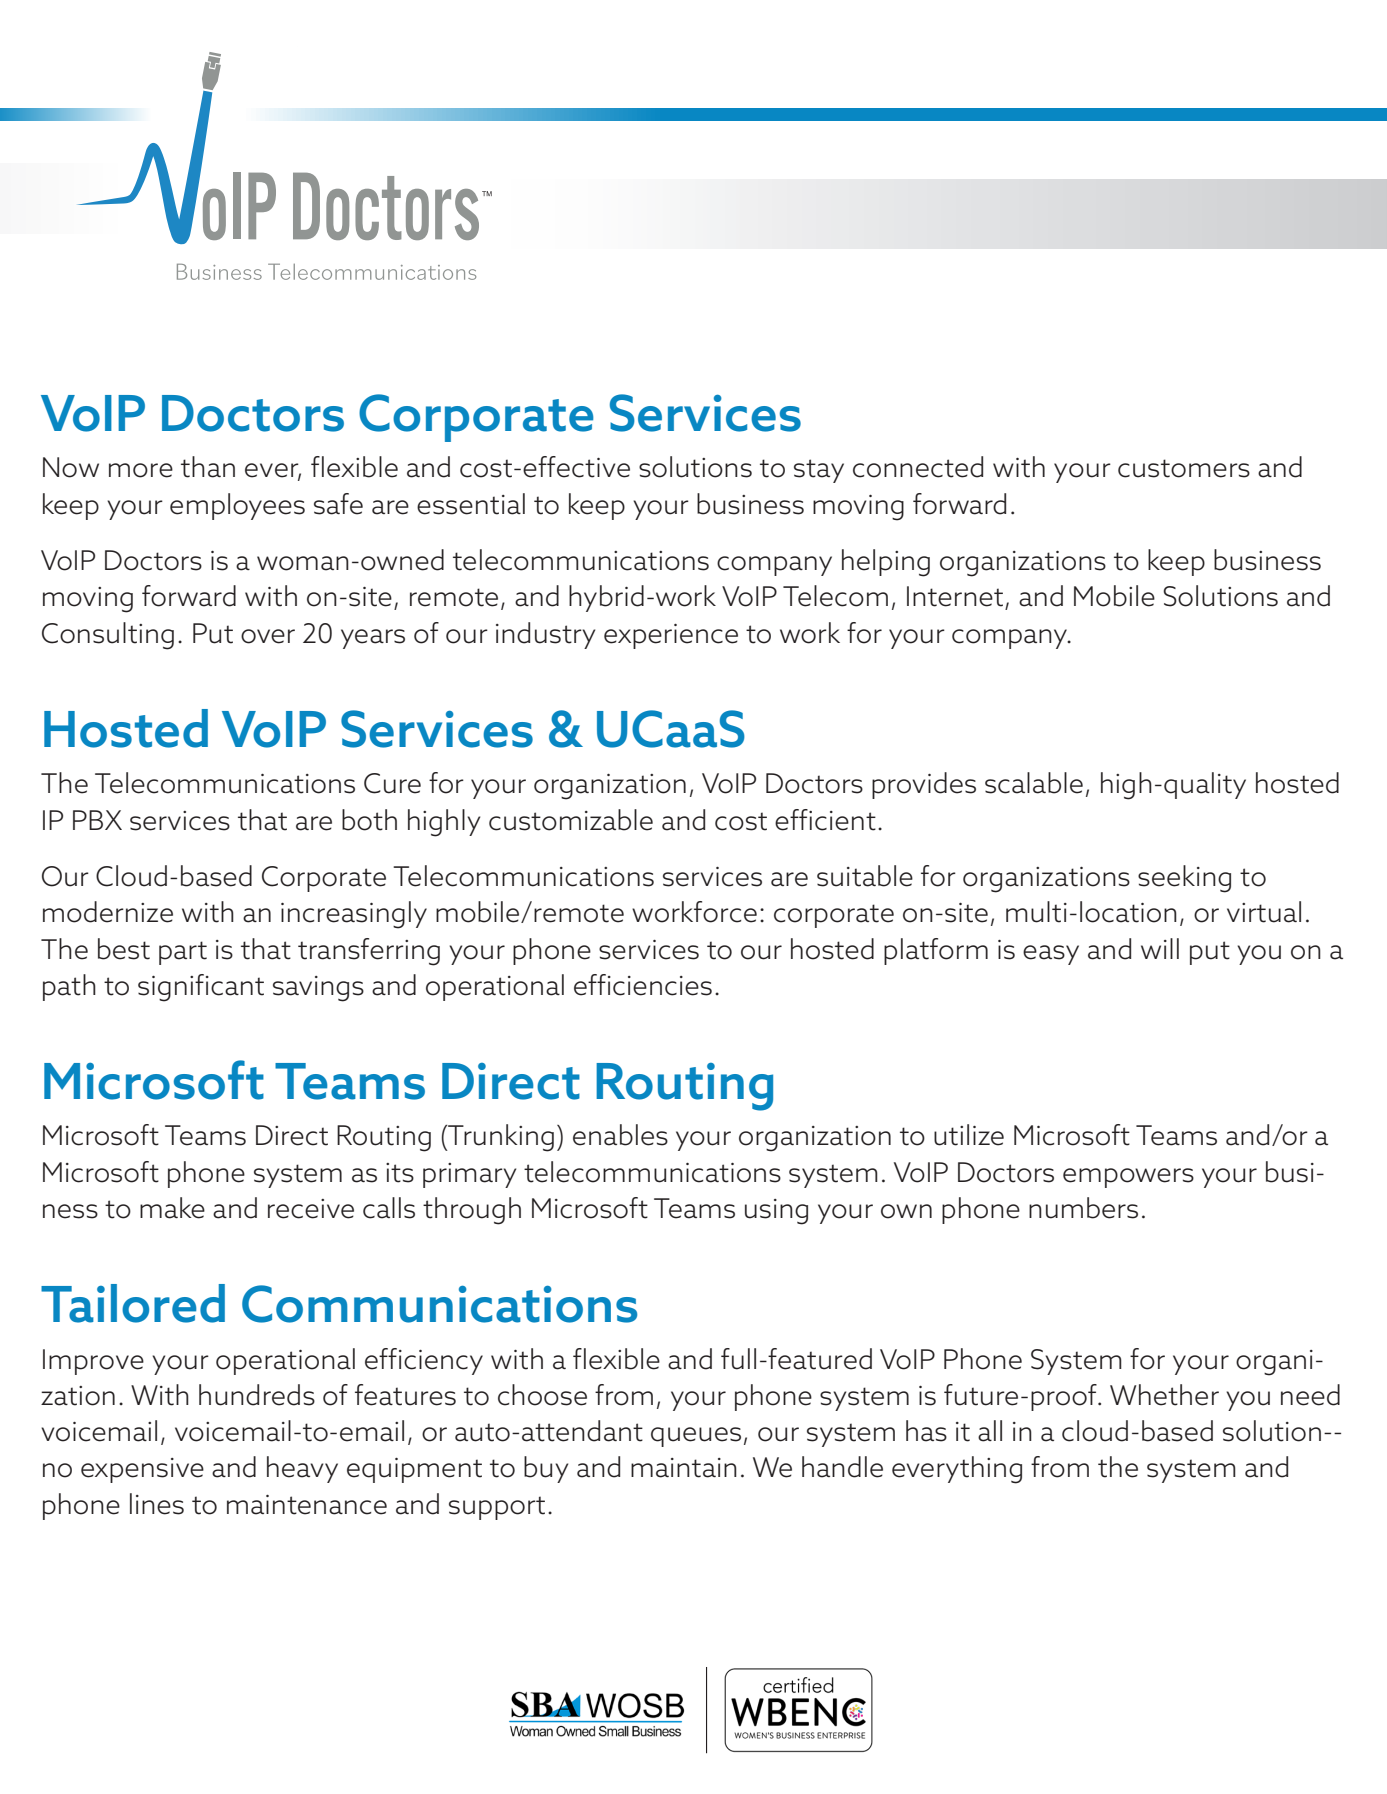 Image resolution: width=1387 pixels, height=1794 pixels. Describe the element at coordinates (97, 820) in the screenshot. I see `PBX` at that location.
